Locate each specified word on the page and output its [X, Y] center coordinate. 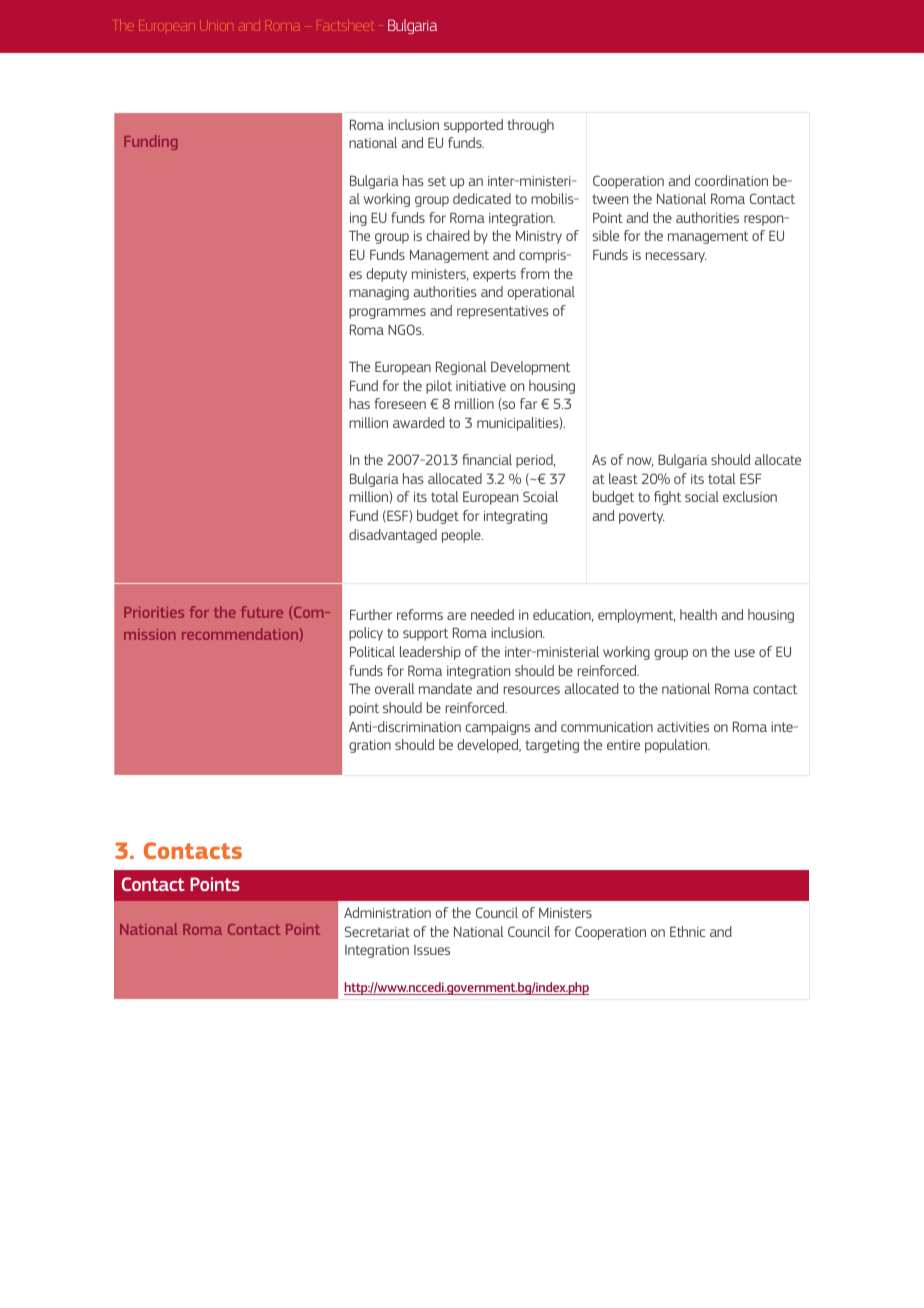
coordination [731, 180]
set [437, 181]
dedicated [482, 198]
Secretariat [377, 931]
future [262, 612]
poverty [642, 517]
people [462, 536]
